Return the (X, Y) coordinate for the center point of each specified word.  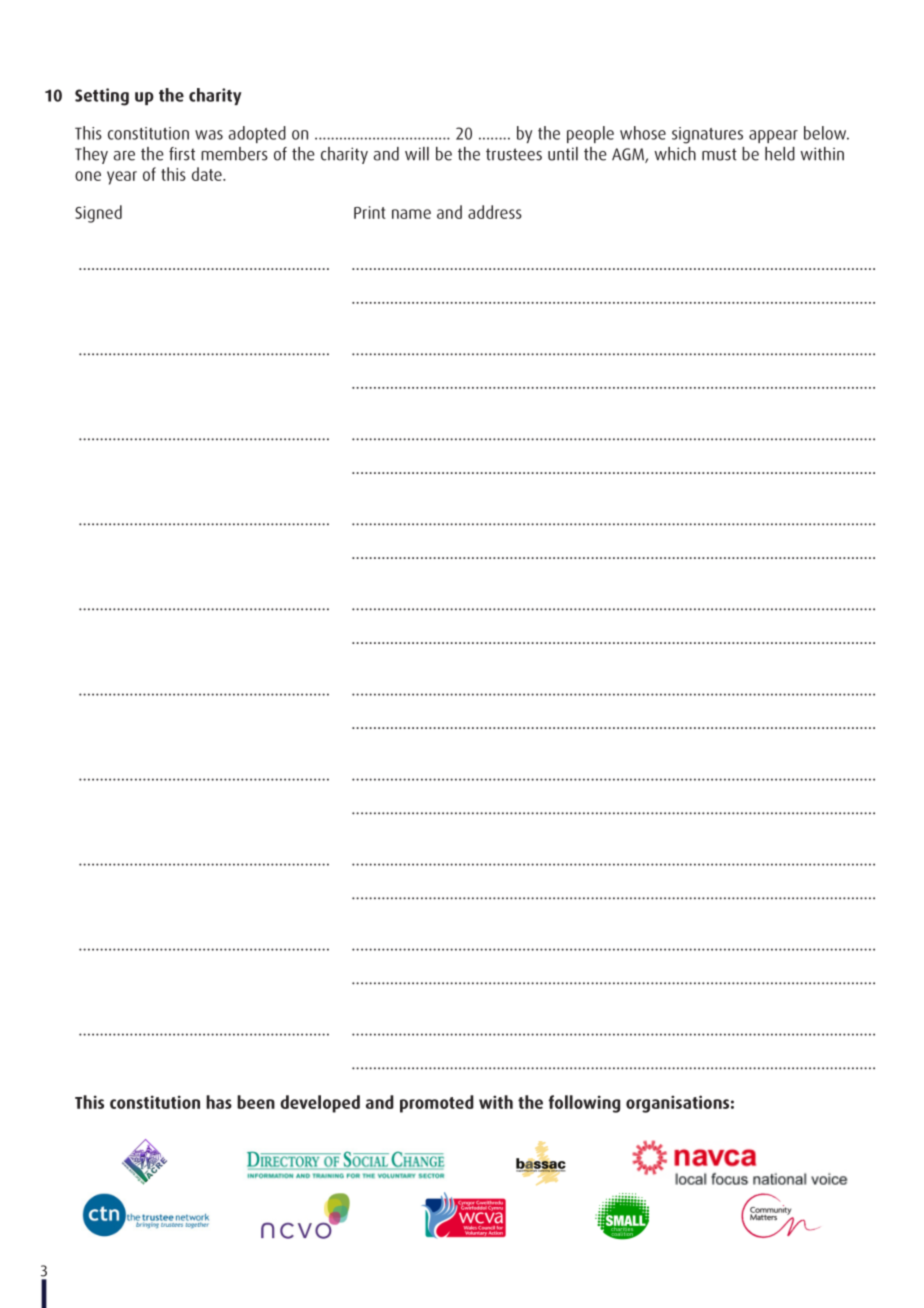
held (780, 154)
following (584, 1104)
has (219, 1102)
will (417, 154)
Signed (98, 214)
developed (320, 1104)
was (209, 135)
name (411, 214)
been (256, 1102)
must (719, 154)
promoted (437, 1104)
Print (370, 212)
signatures (707, 135)
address (495, 212)
